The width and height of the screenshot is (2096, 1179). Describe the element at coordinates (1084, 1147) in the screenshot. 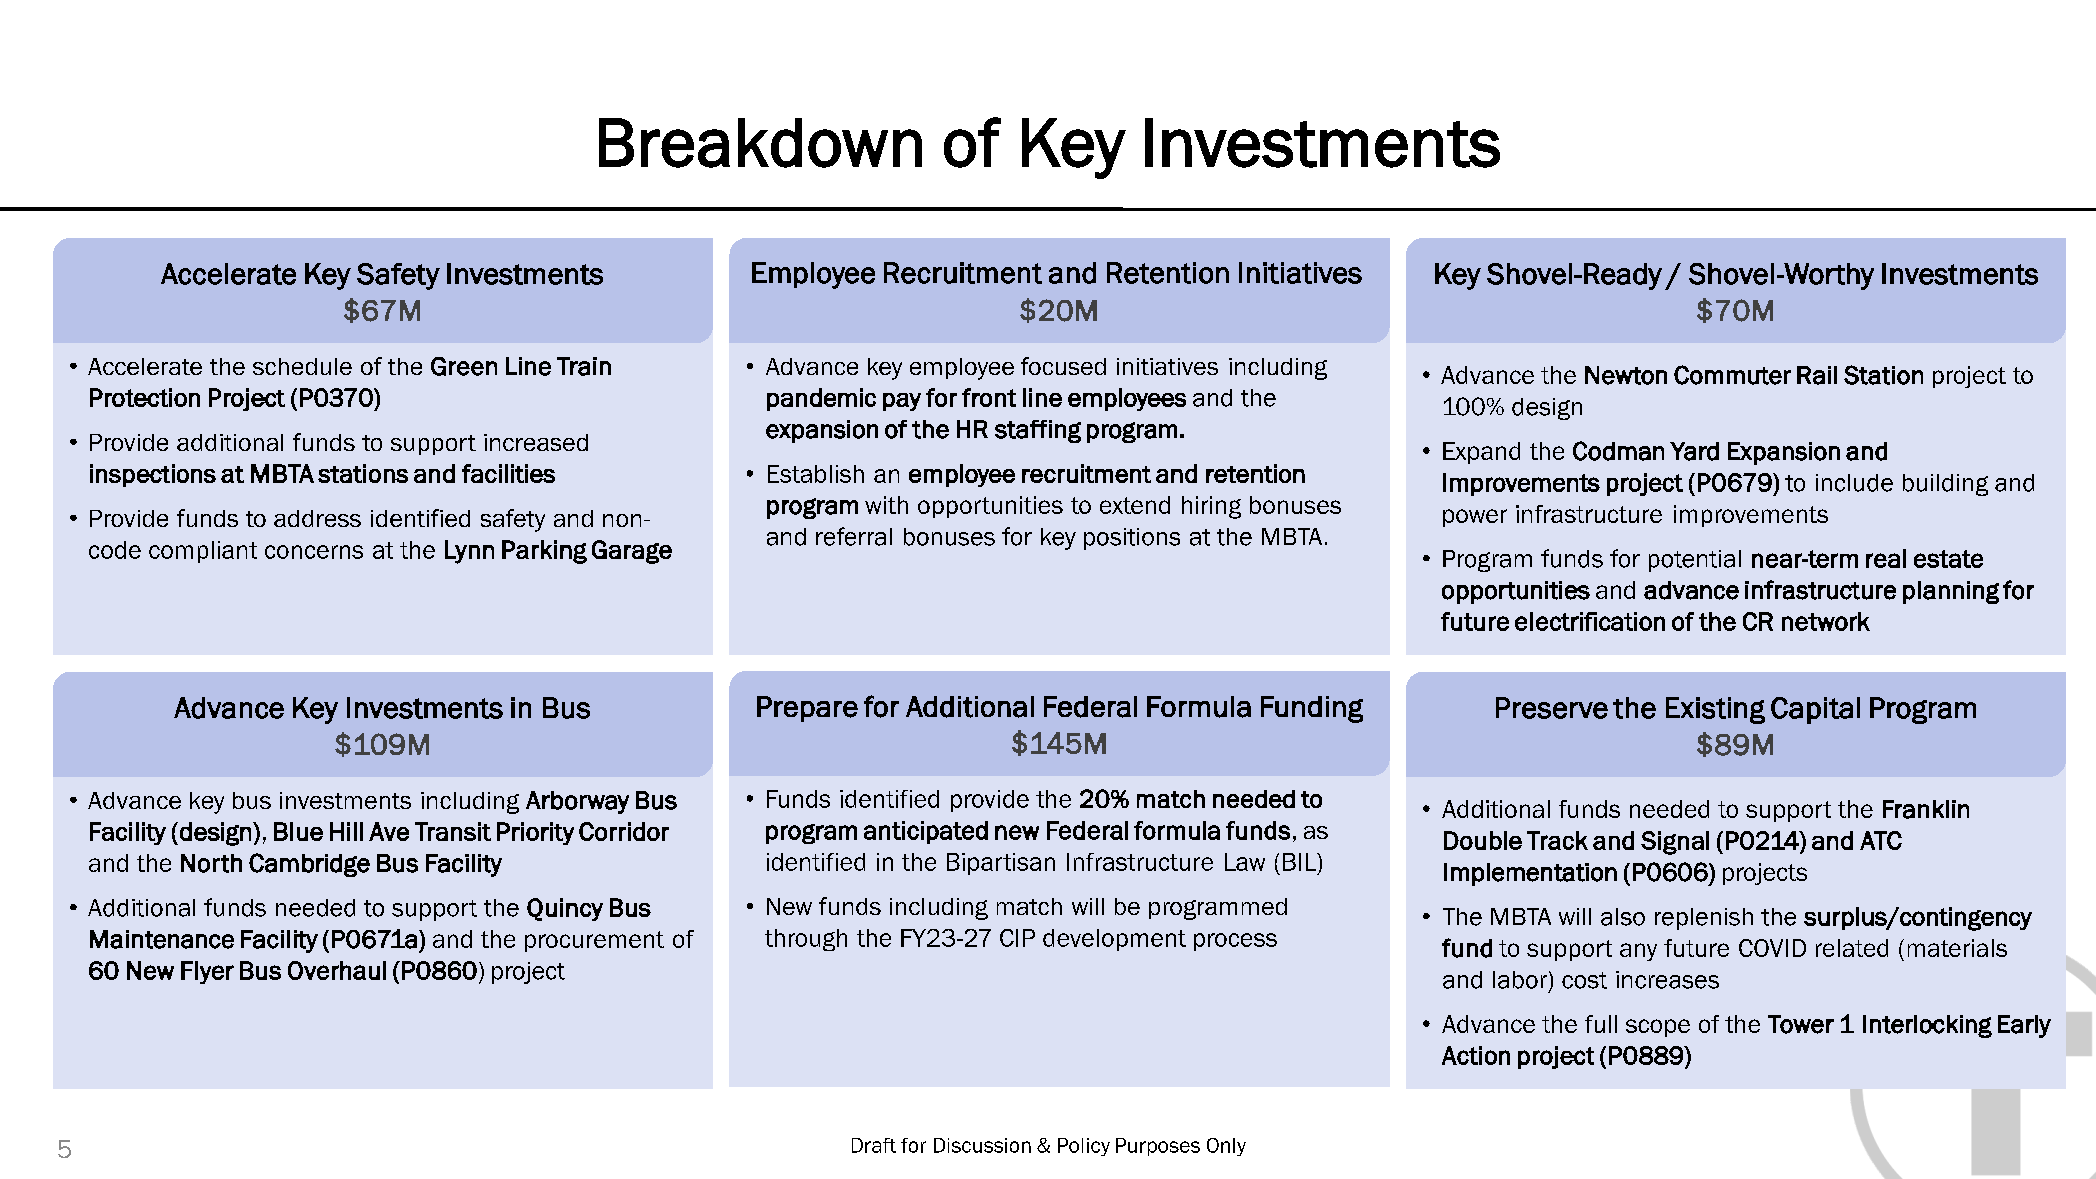

I see `Policy` at that location.
